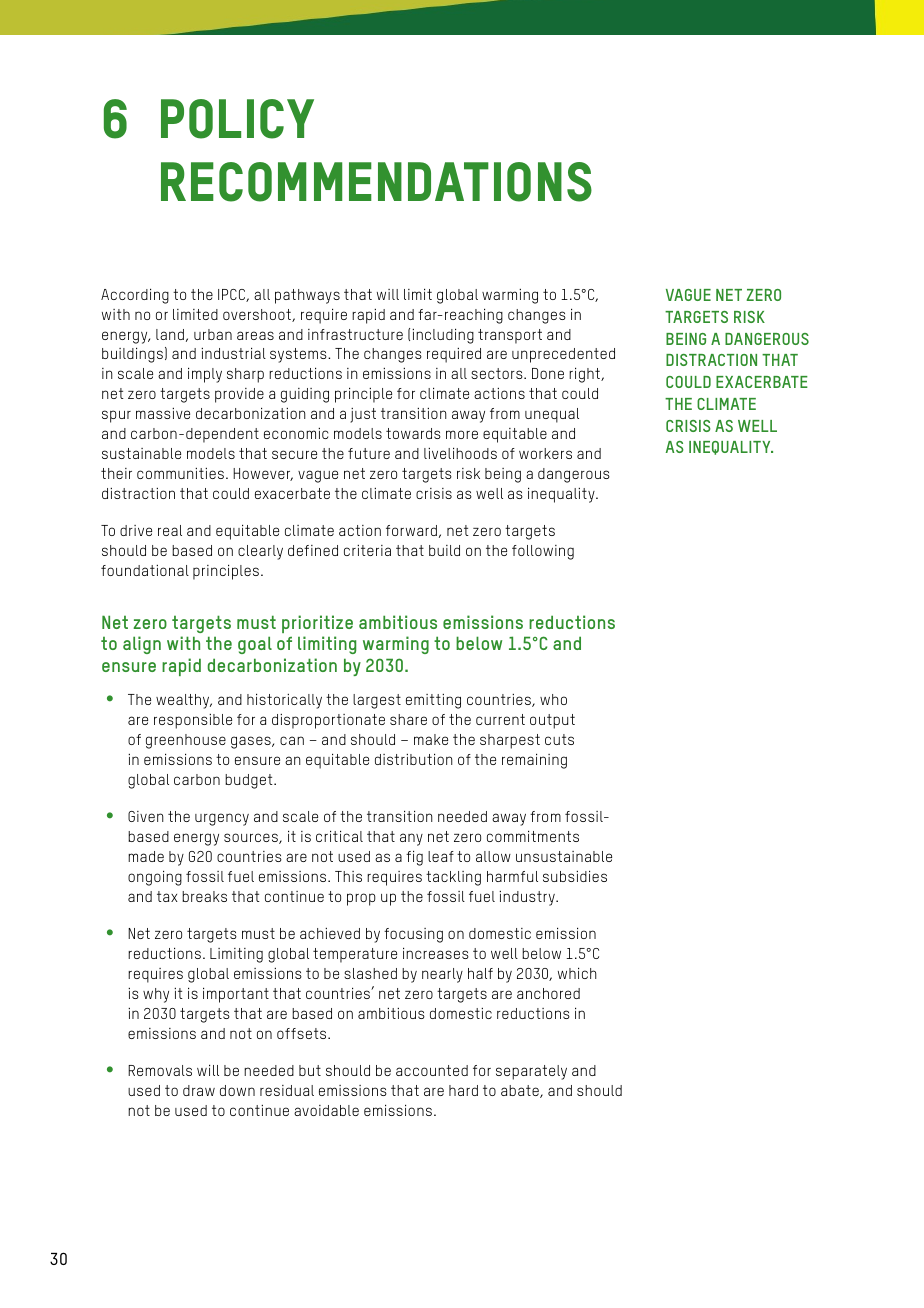  I want to click on prioritize, so click(317, 624).
